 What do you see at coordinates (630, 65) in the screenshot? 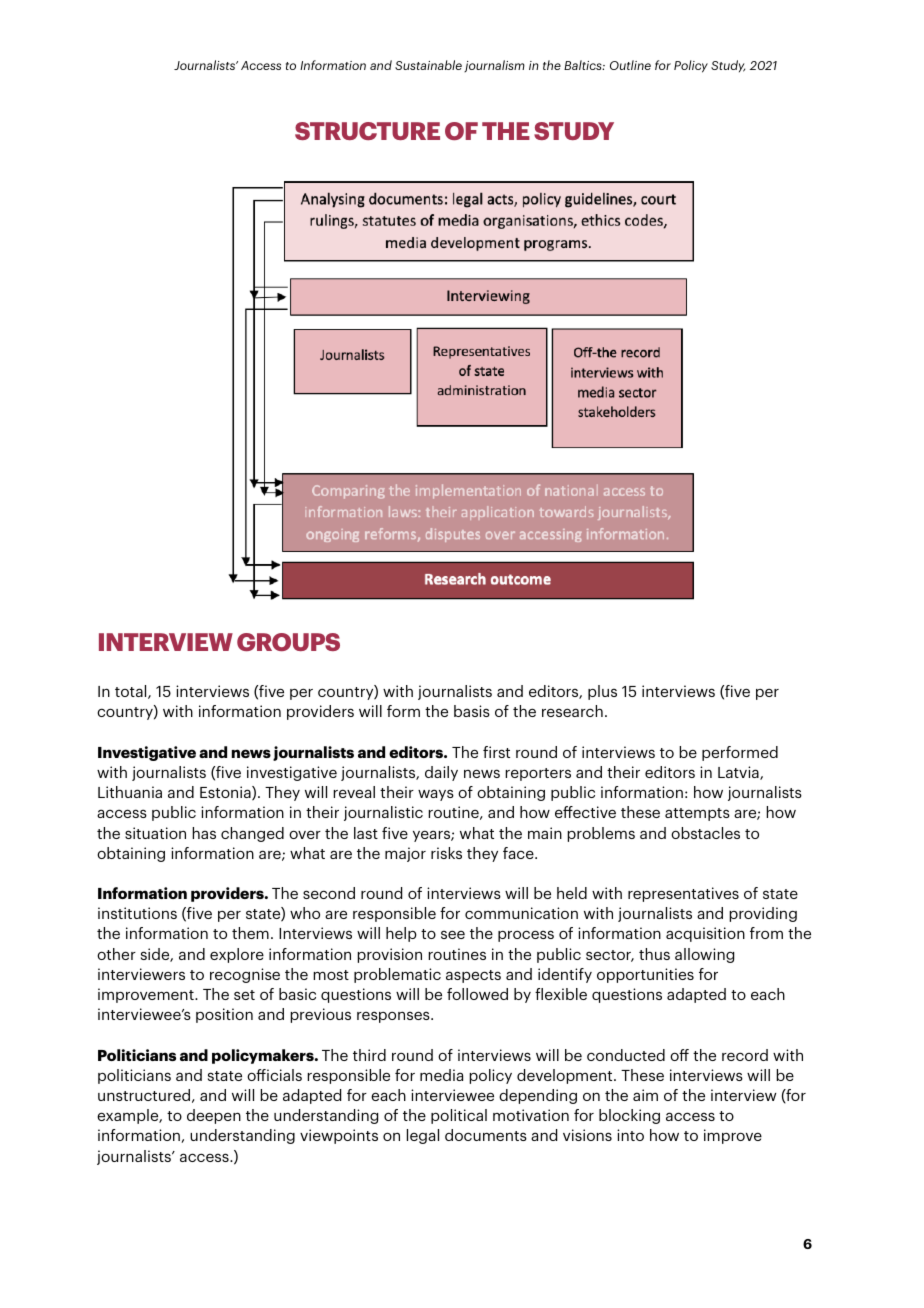
I see `Outline` at bounding box center [630, 65].
